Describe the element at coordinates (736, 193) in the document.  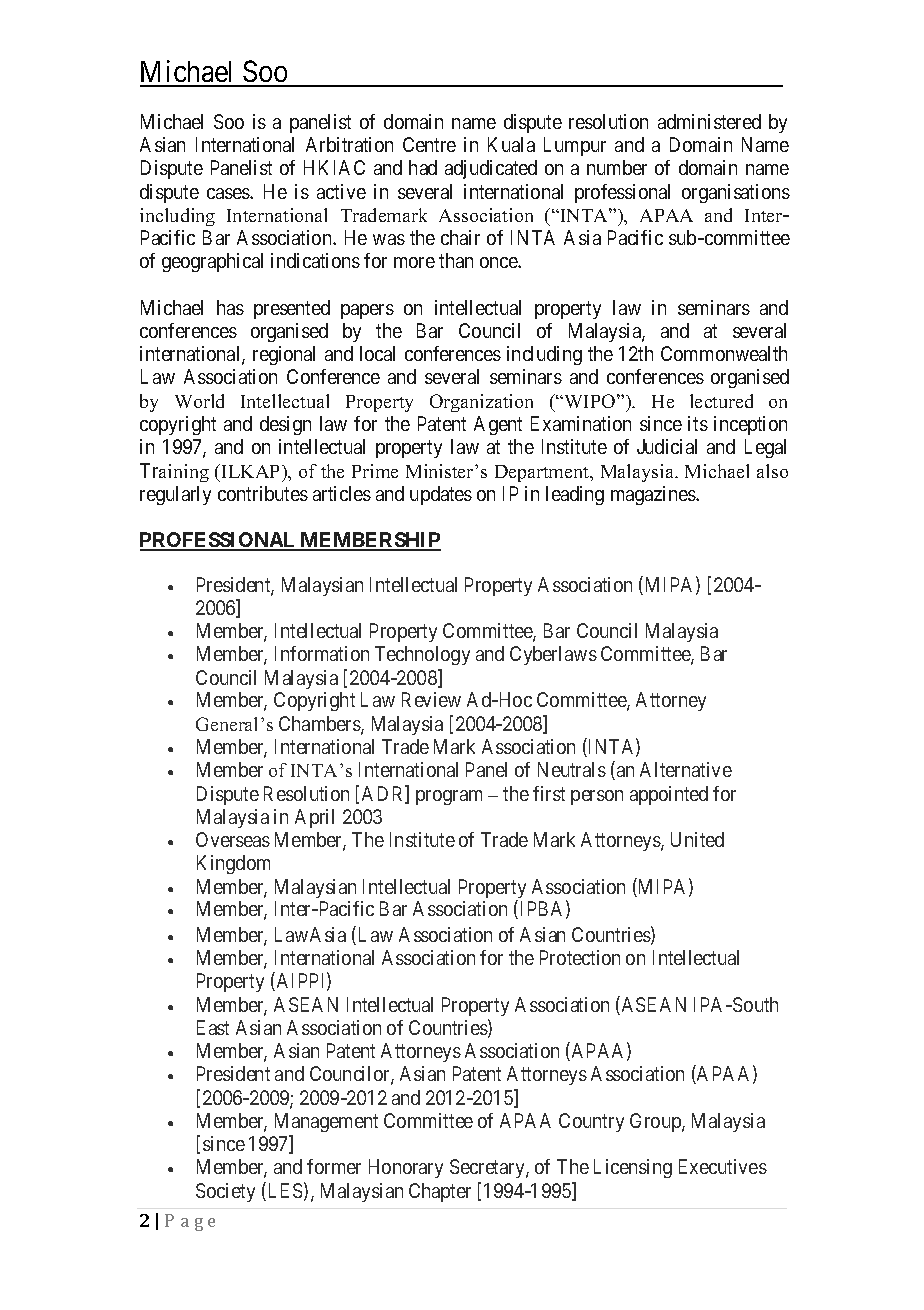
I see `organisations` at that location.
